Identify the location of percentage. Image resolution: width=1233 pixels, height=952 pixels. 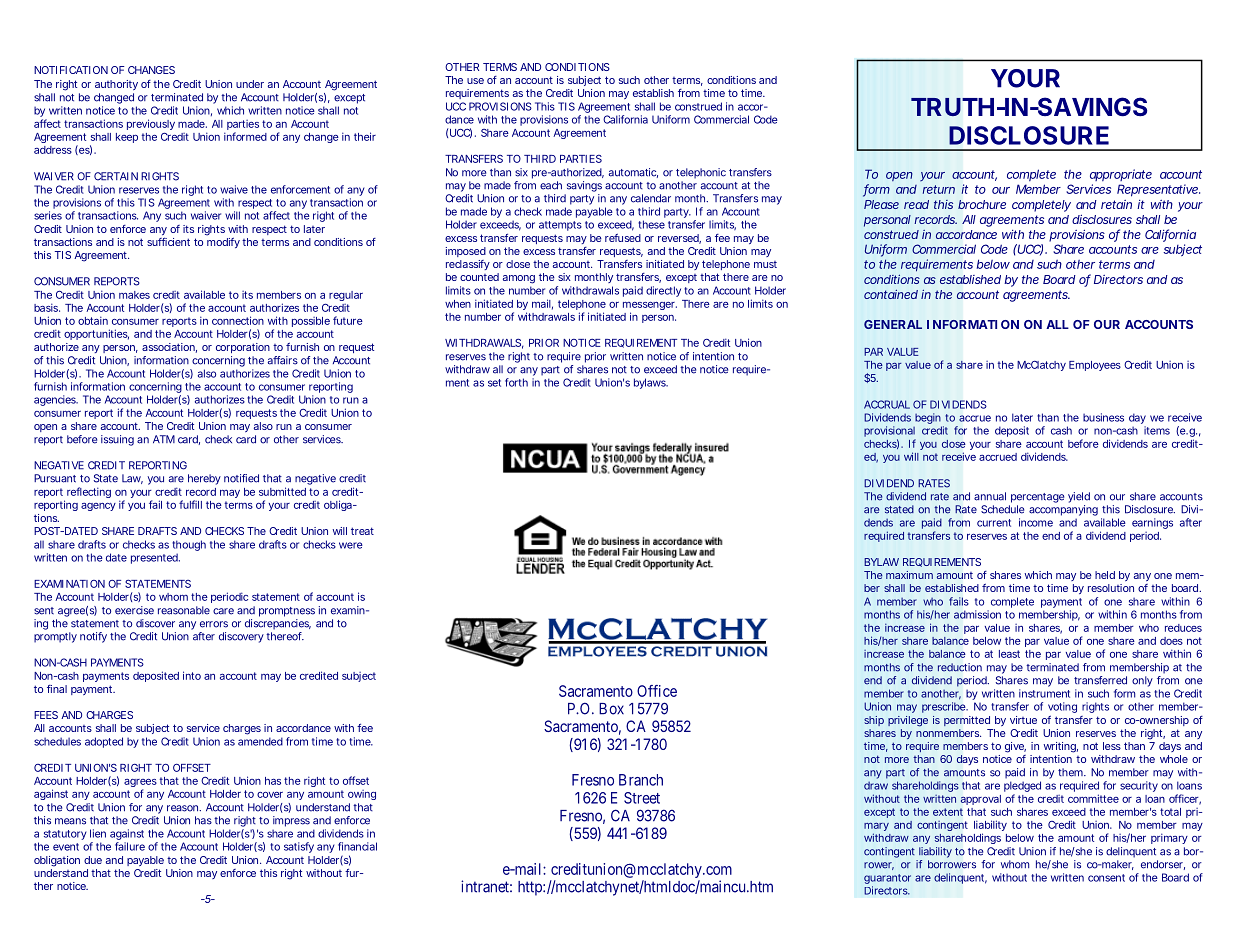
(1037, 498).
